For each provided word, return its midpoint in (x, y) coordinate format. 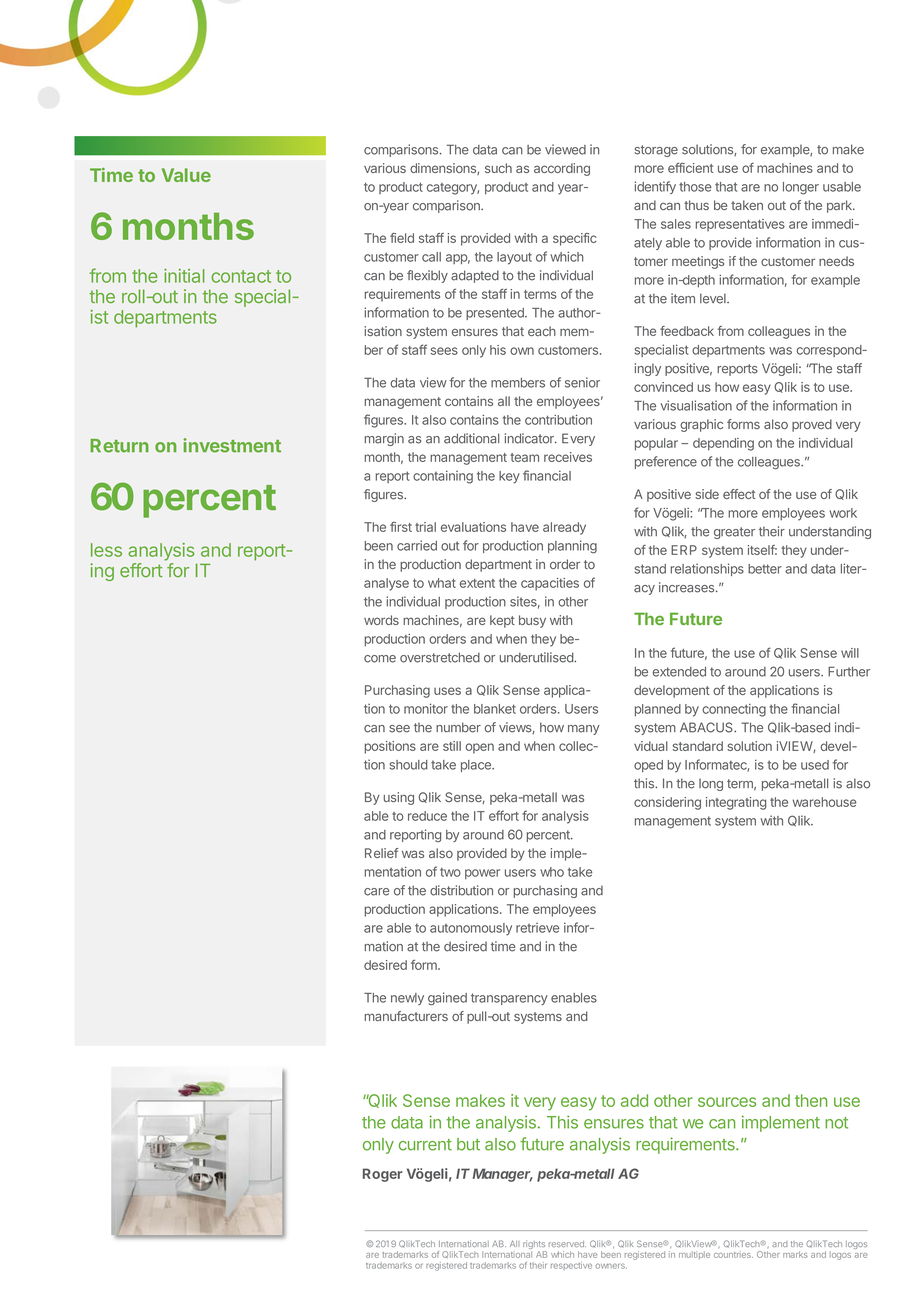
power (482, 874)
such (498, 168)
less (106, 550)
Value (186, 175)
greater (734, 533)
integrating (736, 803)
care (376, 892)
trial (425, 527)
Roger (382, 1175)
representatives (740, 225)
